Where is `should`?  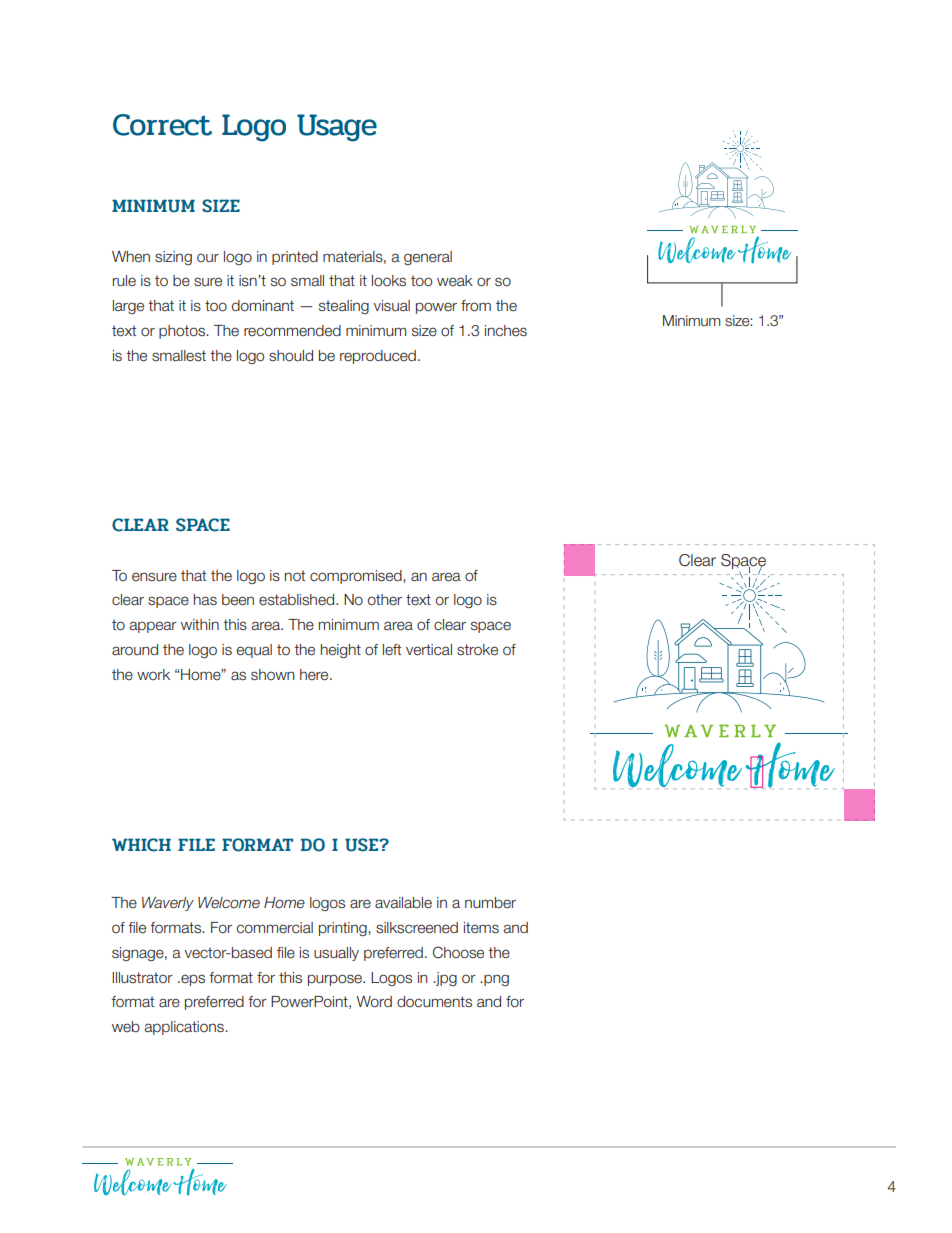 should is located at coordinates (291, 356).
